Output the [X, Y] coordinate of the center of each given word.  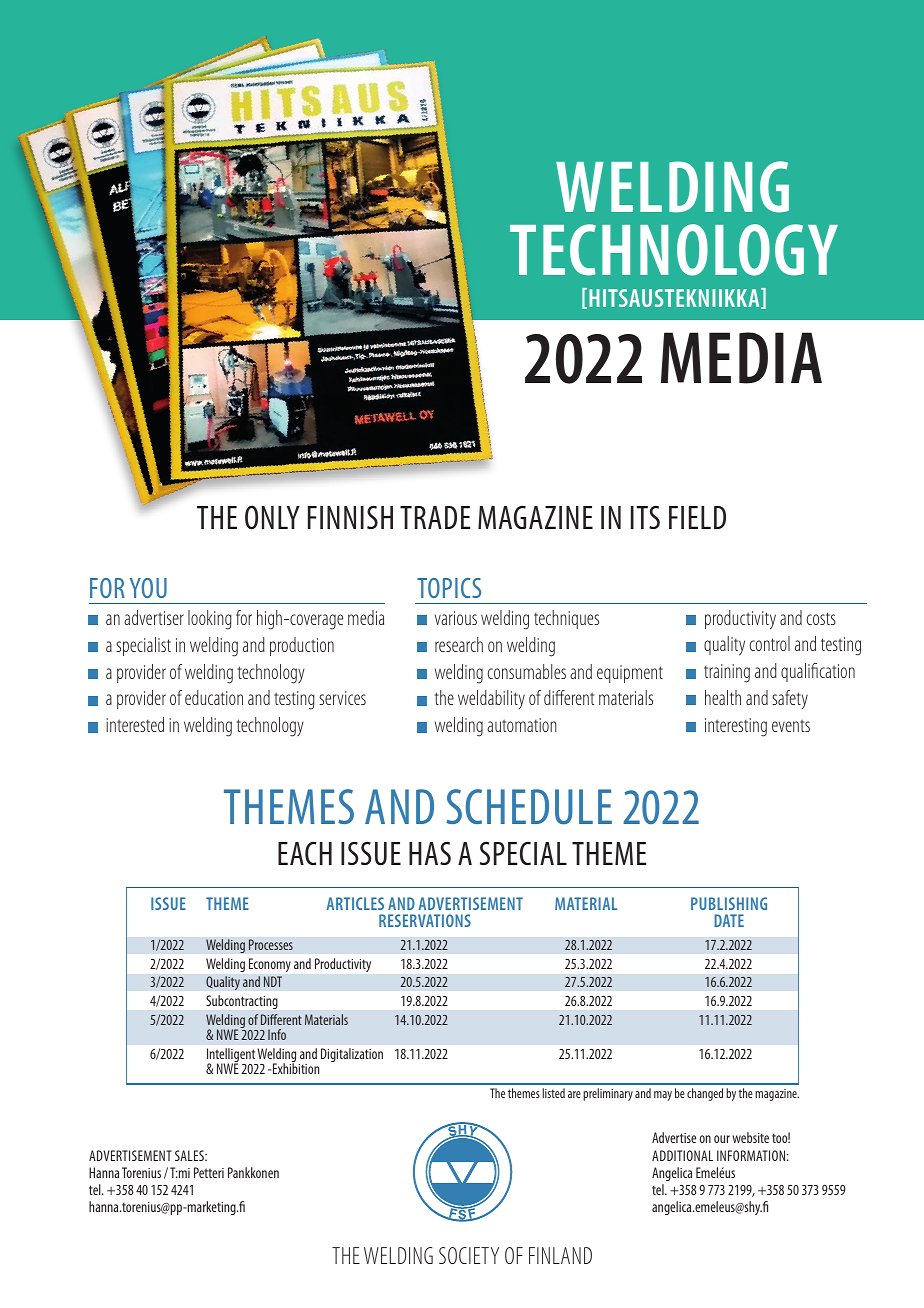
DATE [729, 920]
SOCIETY [469, 1255]
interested [135, 724]
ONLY [272, 517]
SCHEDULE [529, 807]
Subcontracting [242, 1002]
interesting [736, 727]
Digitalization [352, 1055]
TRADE [435, 517]
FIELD [697, 517]
